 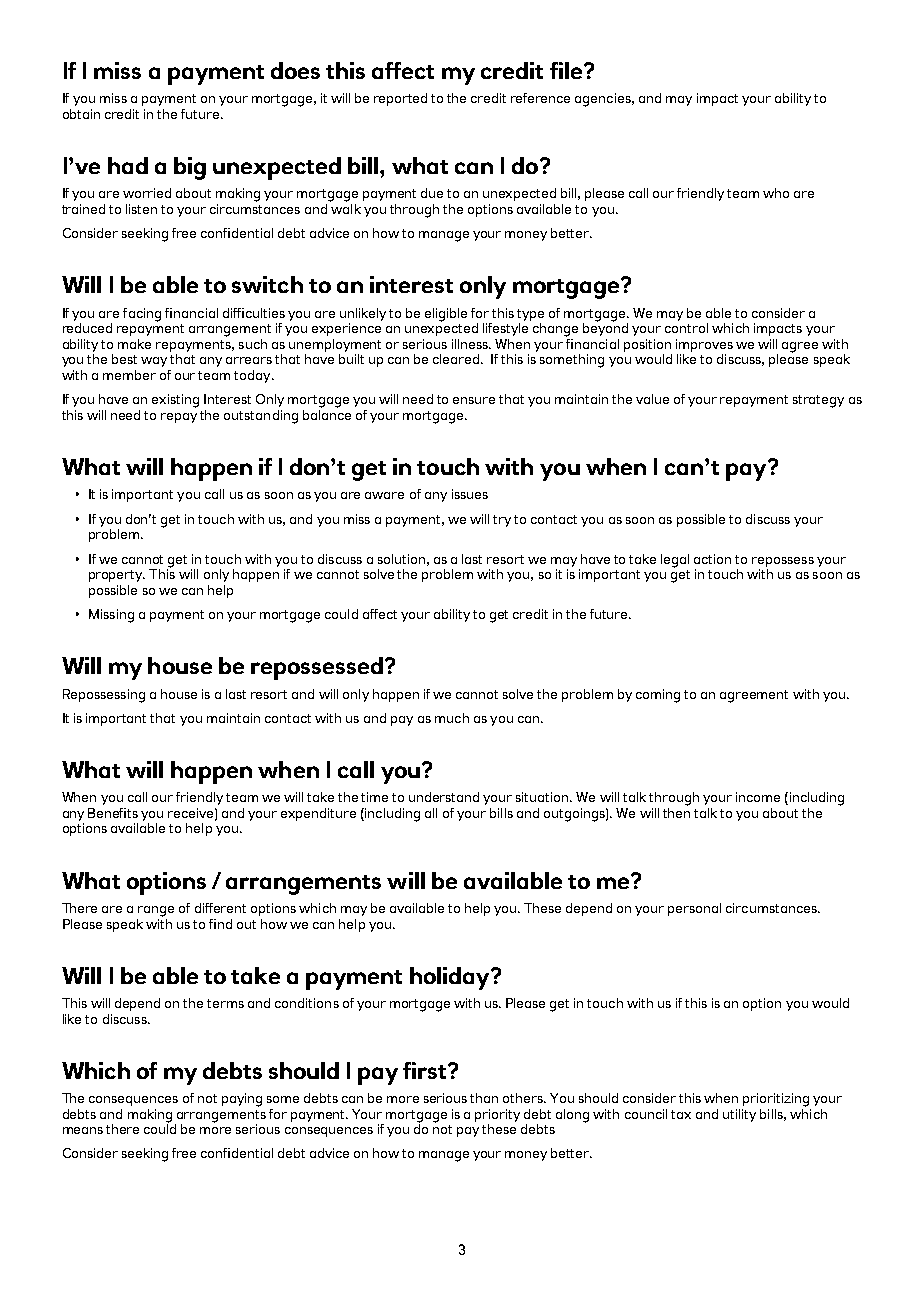 I want to click on paying, so click(x=242, y=1100).
